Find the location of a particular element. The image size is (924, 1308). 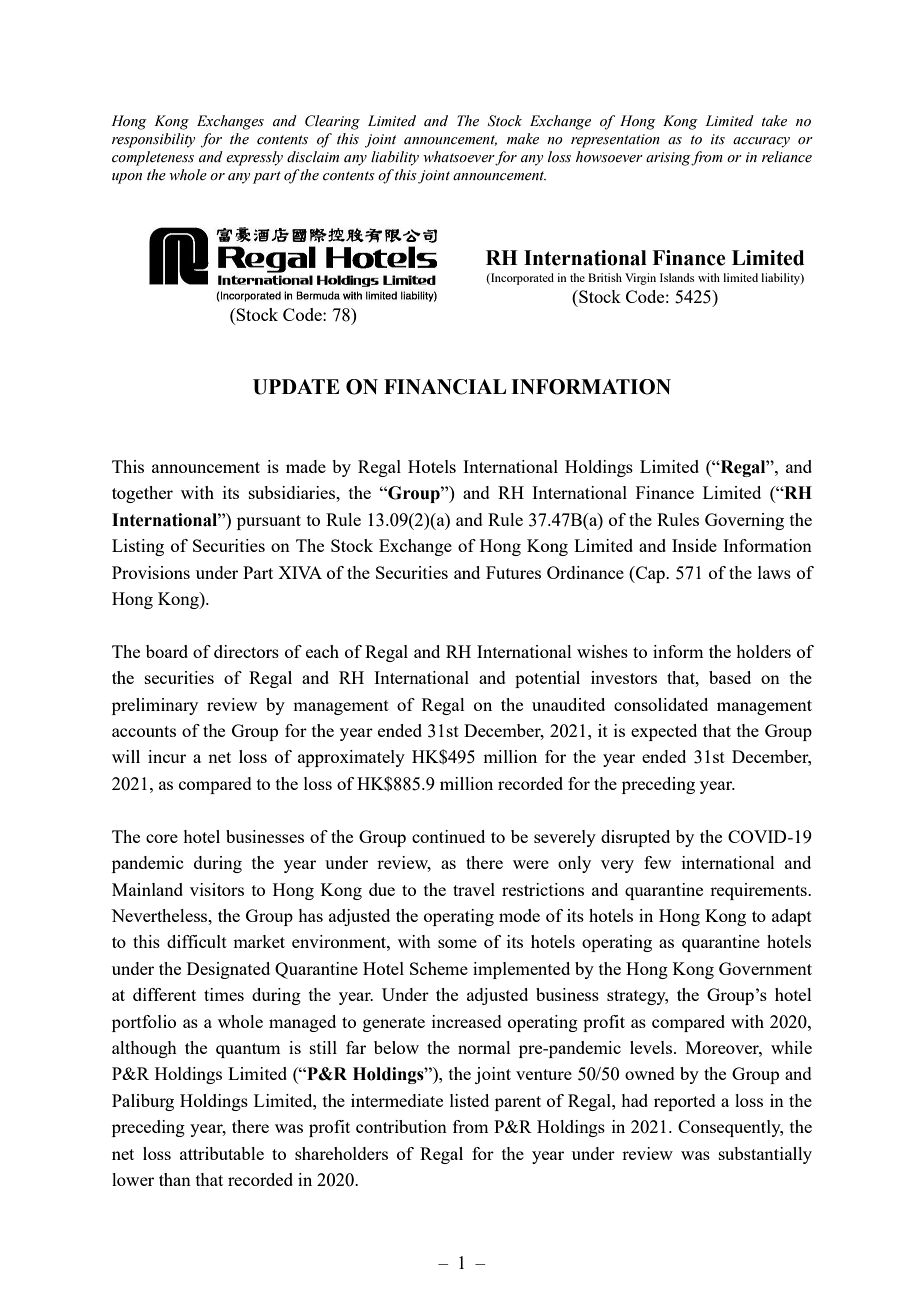

based is located at coordinates (730, 677).
